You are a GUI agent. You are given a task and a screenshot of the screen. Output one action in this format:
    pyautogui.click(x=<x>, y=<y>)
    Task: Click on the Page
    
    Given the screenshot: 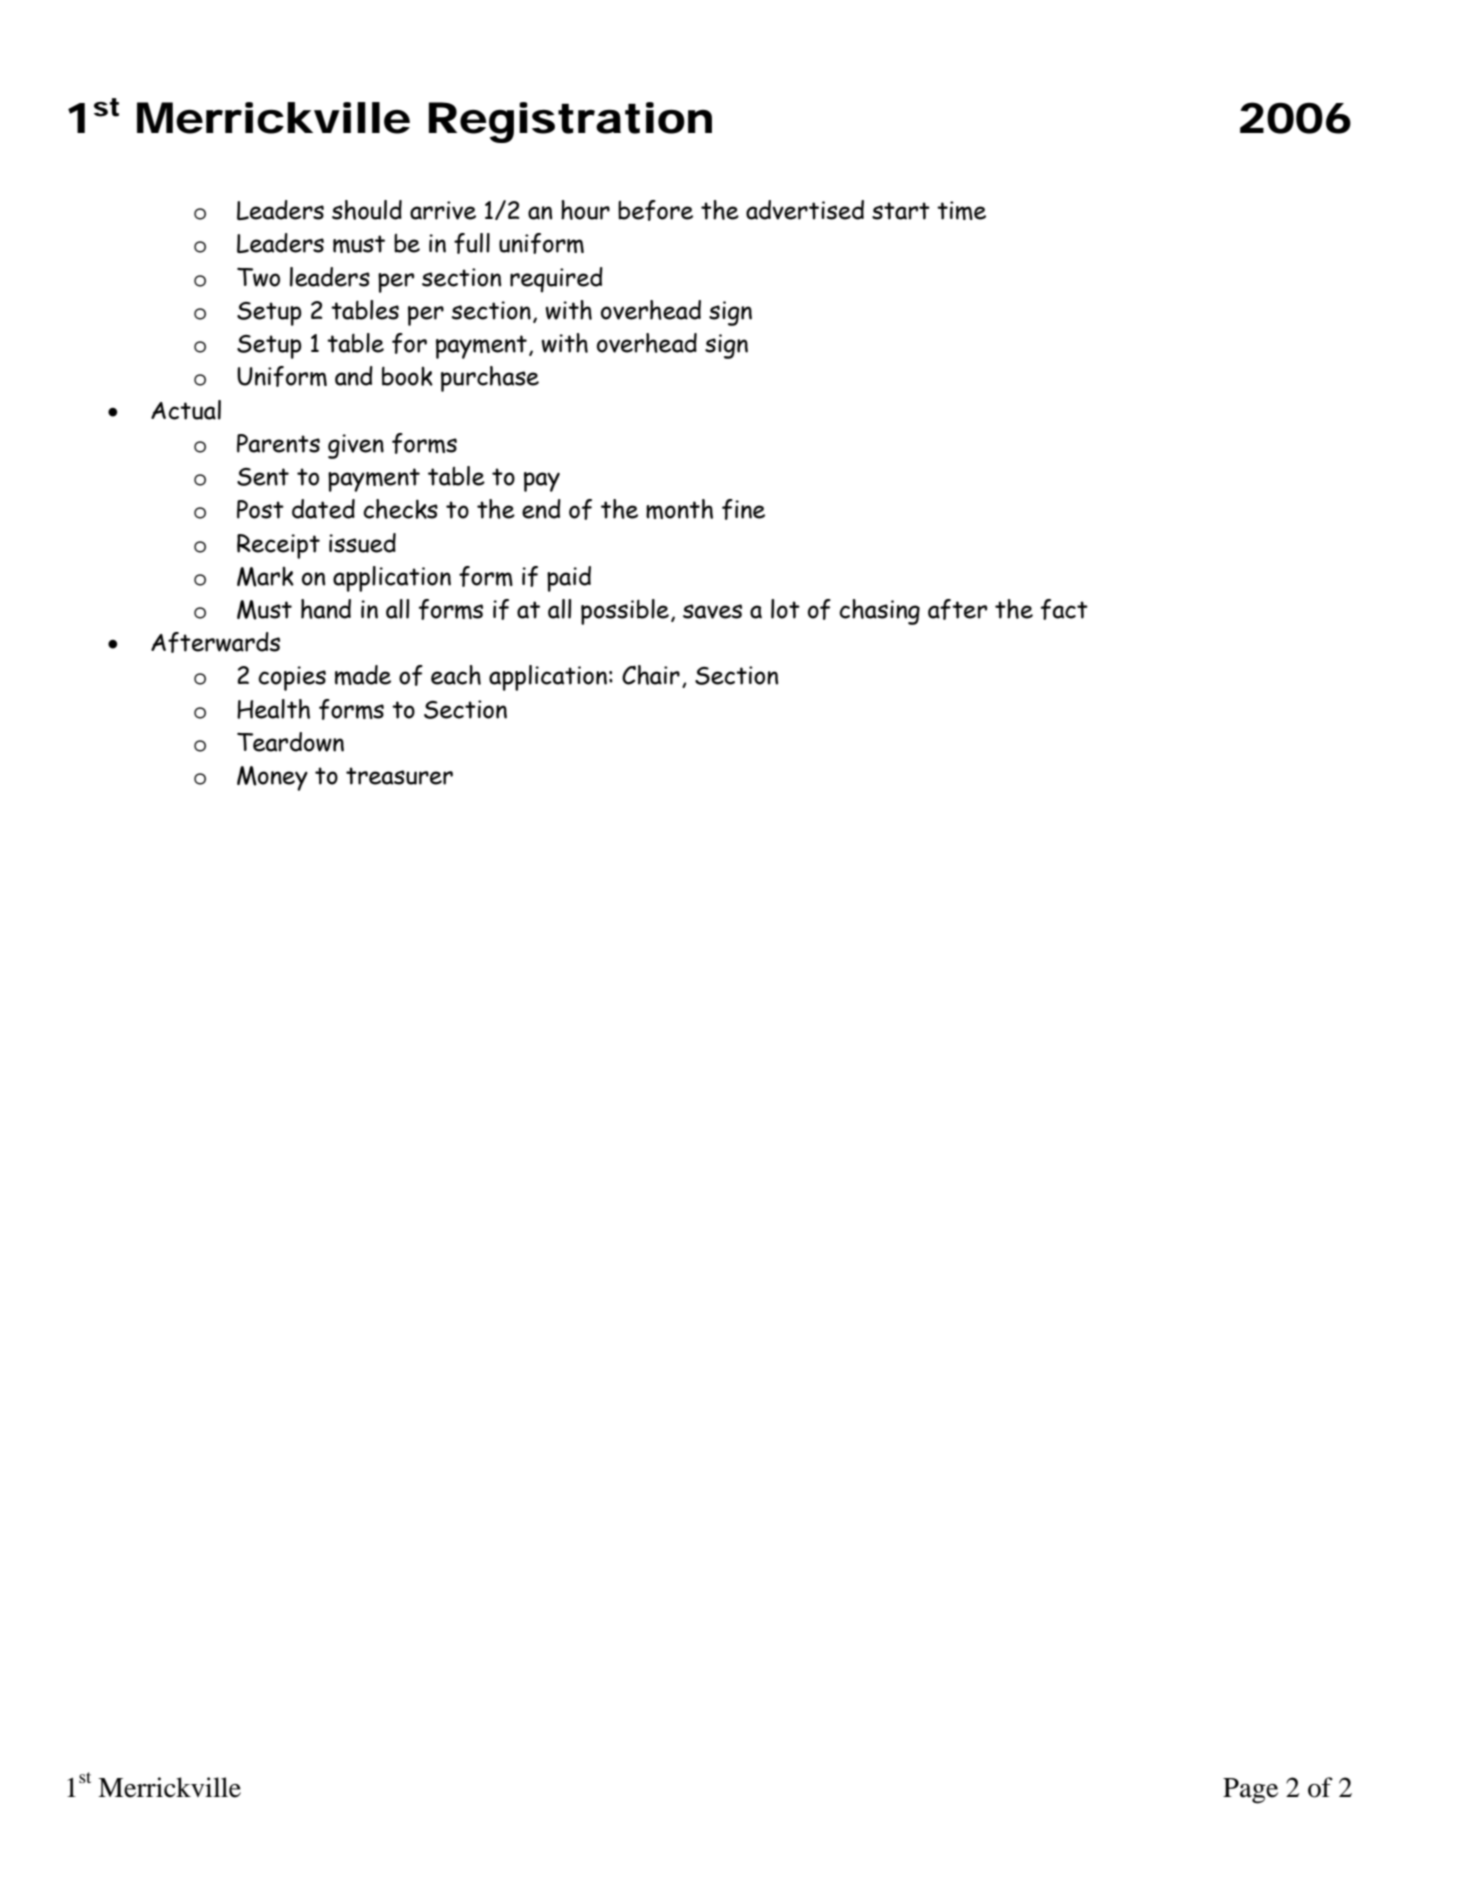 What is the action you would take?
    pyautogui.click(x=1250, y=1791)
